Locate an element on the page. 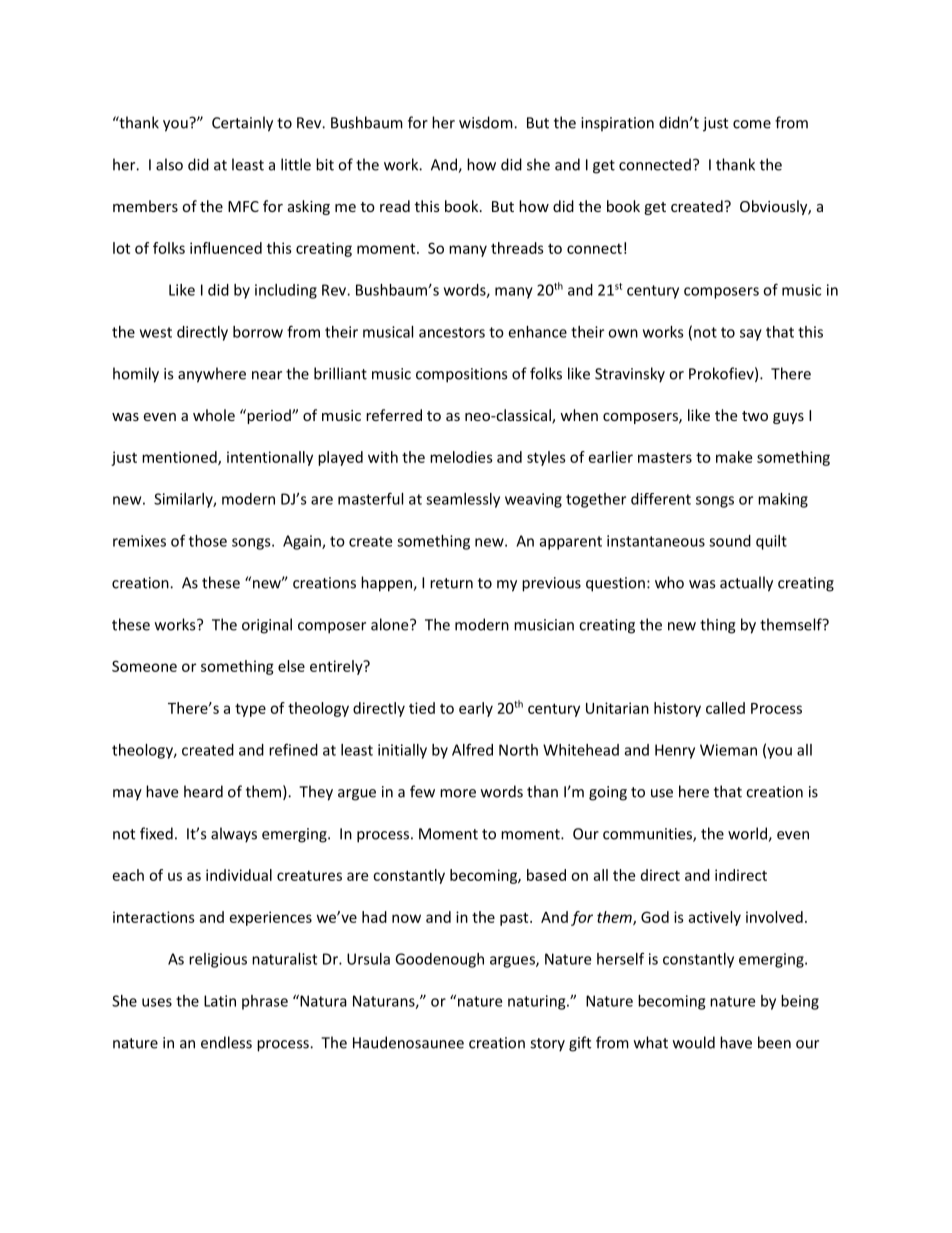 This document has width=952, height=1233. come is located at coordinates (752, 124).
